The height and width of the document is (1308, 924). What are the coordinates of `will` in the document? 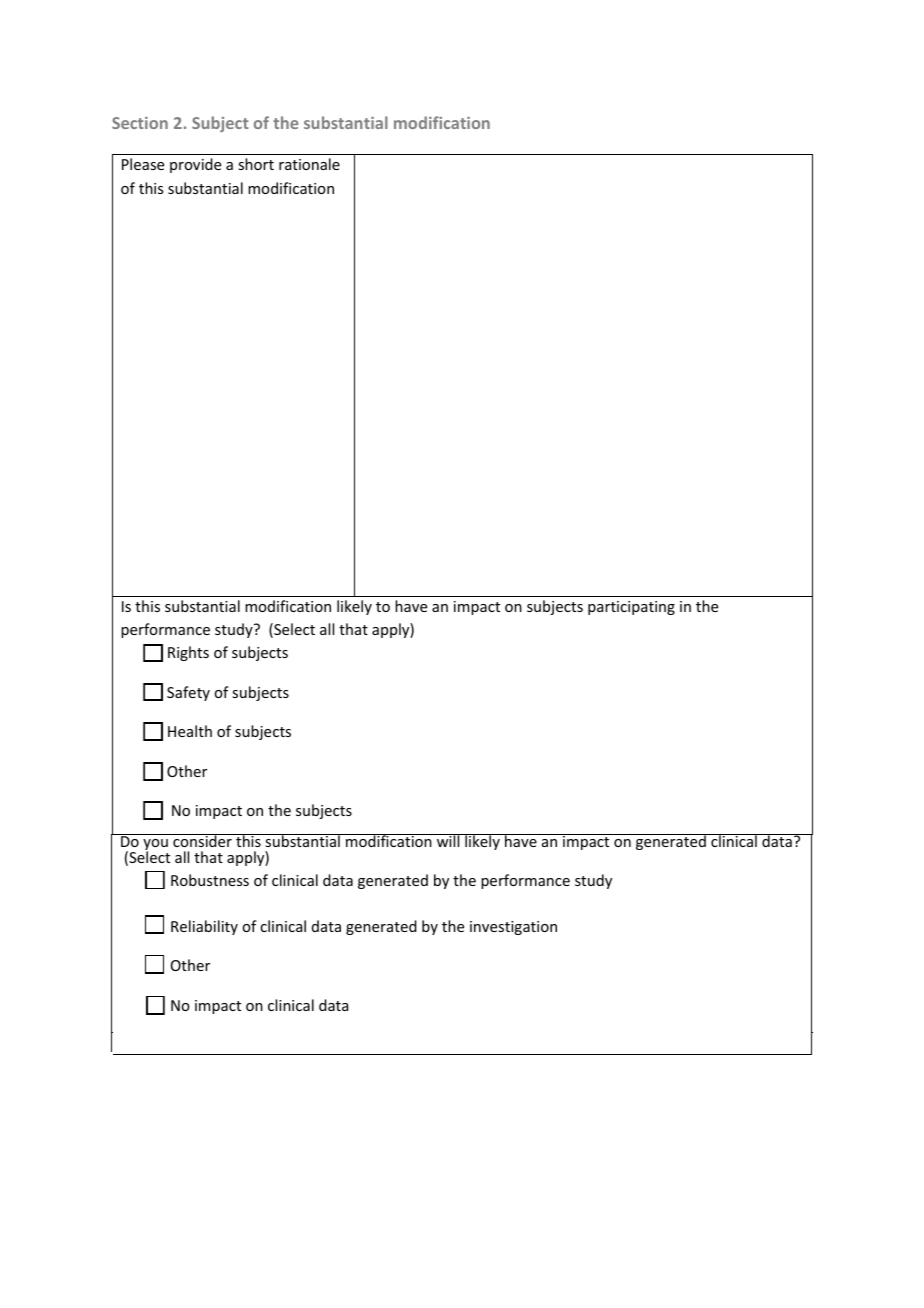 It's located at (448, 840).
